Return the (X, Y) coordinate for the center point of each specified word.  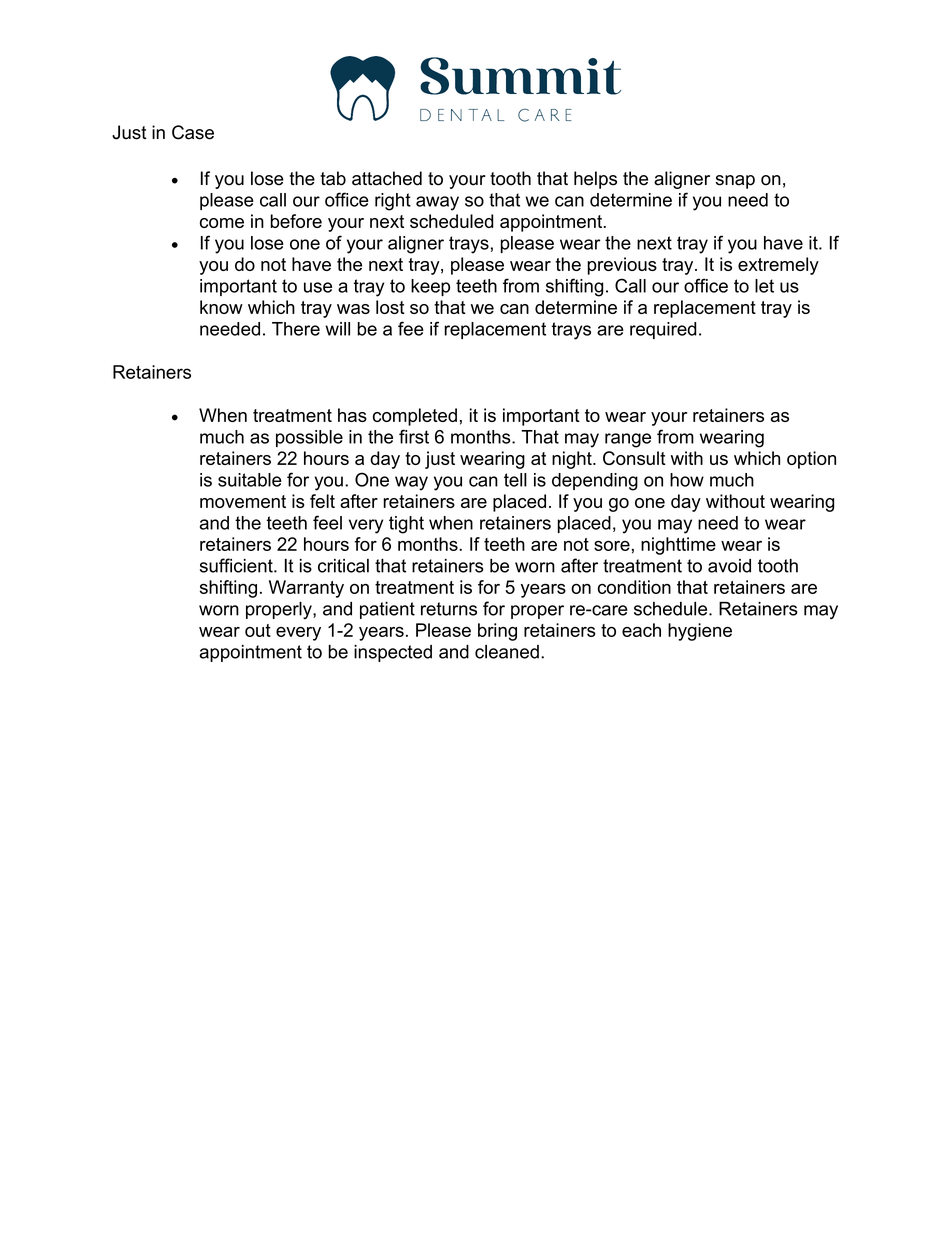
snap (735, 182)
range (628, 440)
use (318, 287)
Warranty (306, 589)
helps (595, 180)
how (687, 480)
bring (497, 632)
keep (430, 287)
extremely (778, 266)
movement (243, 501)
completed (415, 417)
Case (193, 132)
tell (515, 480)
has (352, 415)
